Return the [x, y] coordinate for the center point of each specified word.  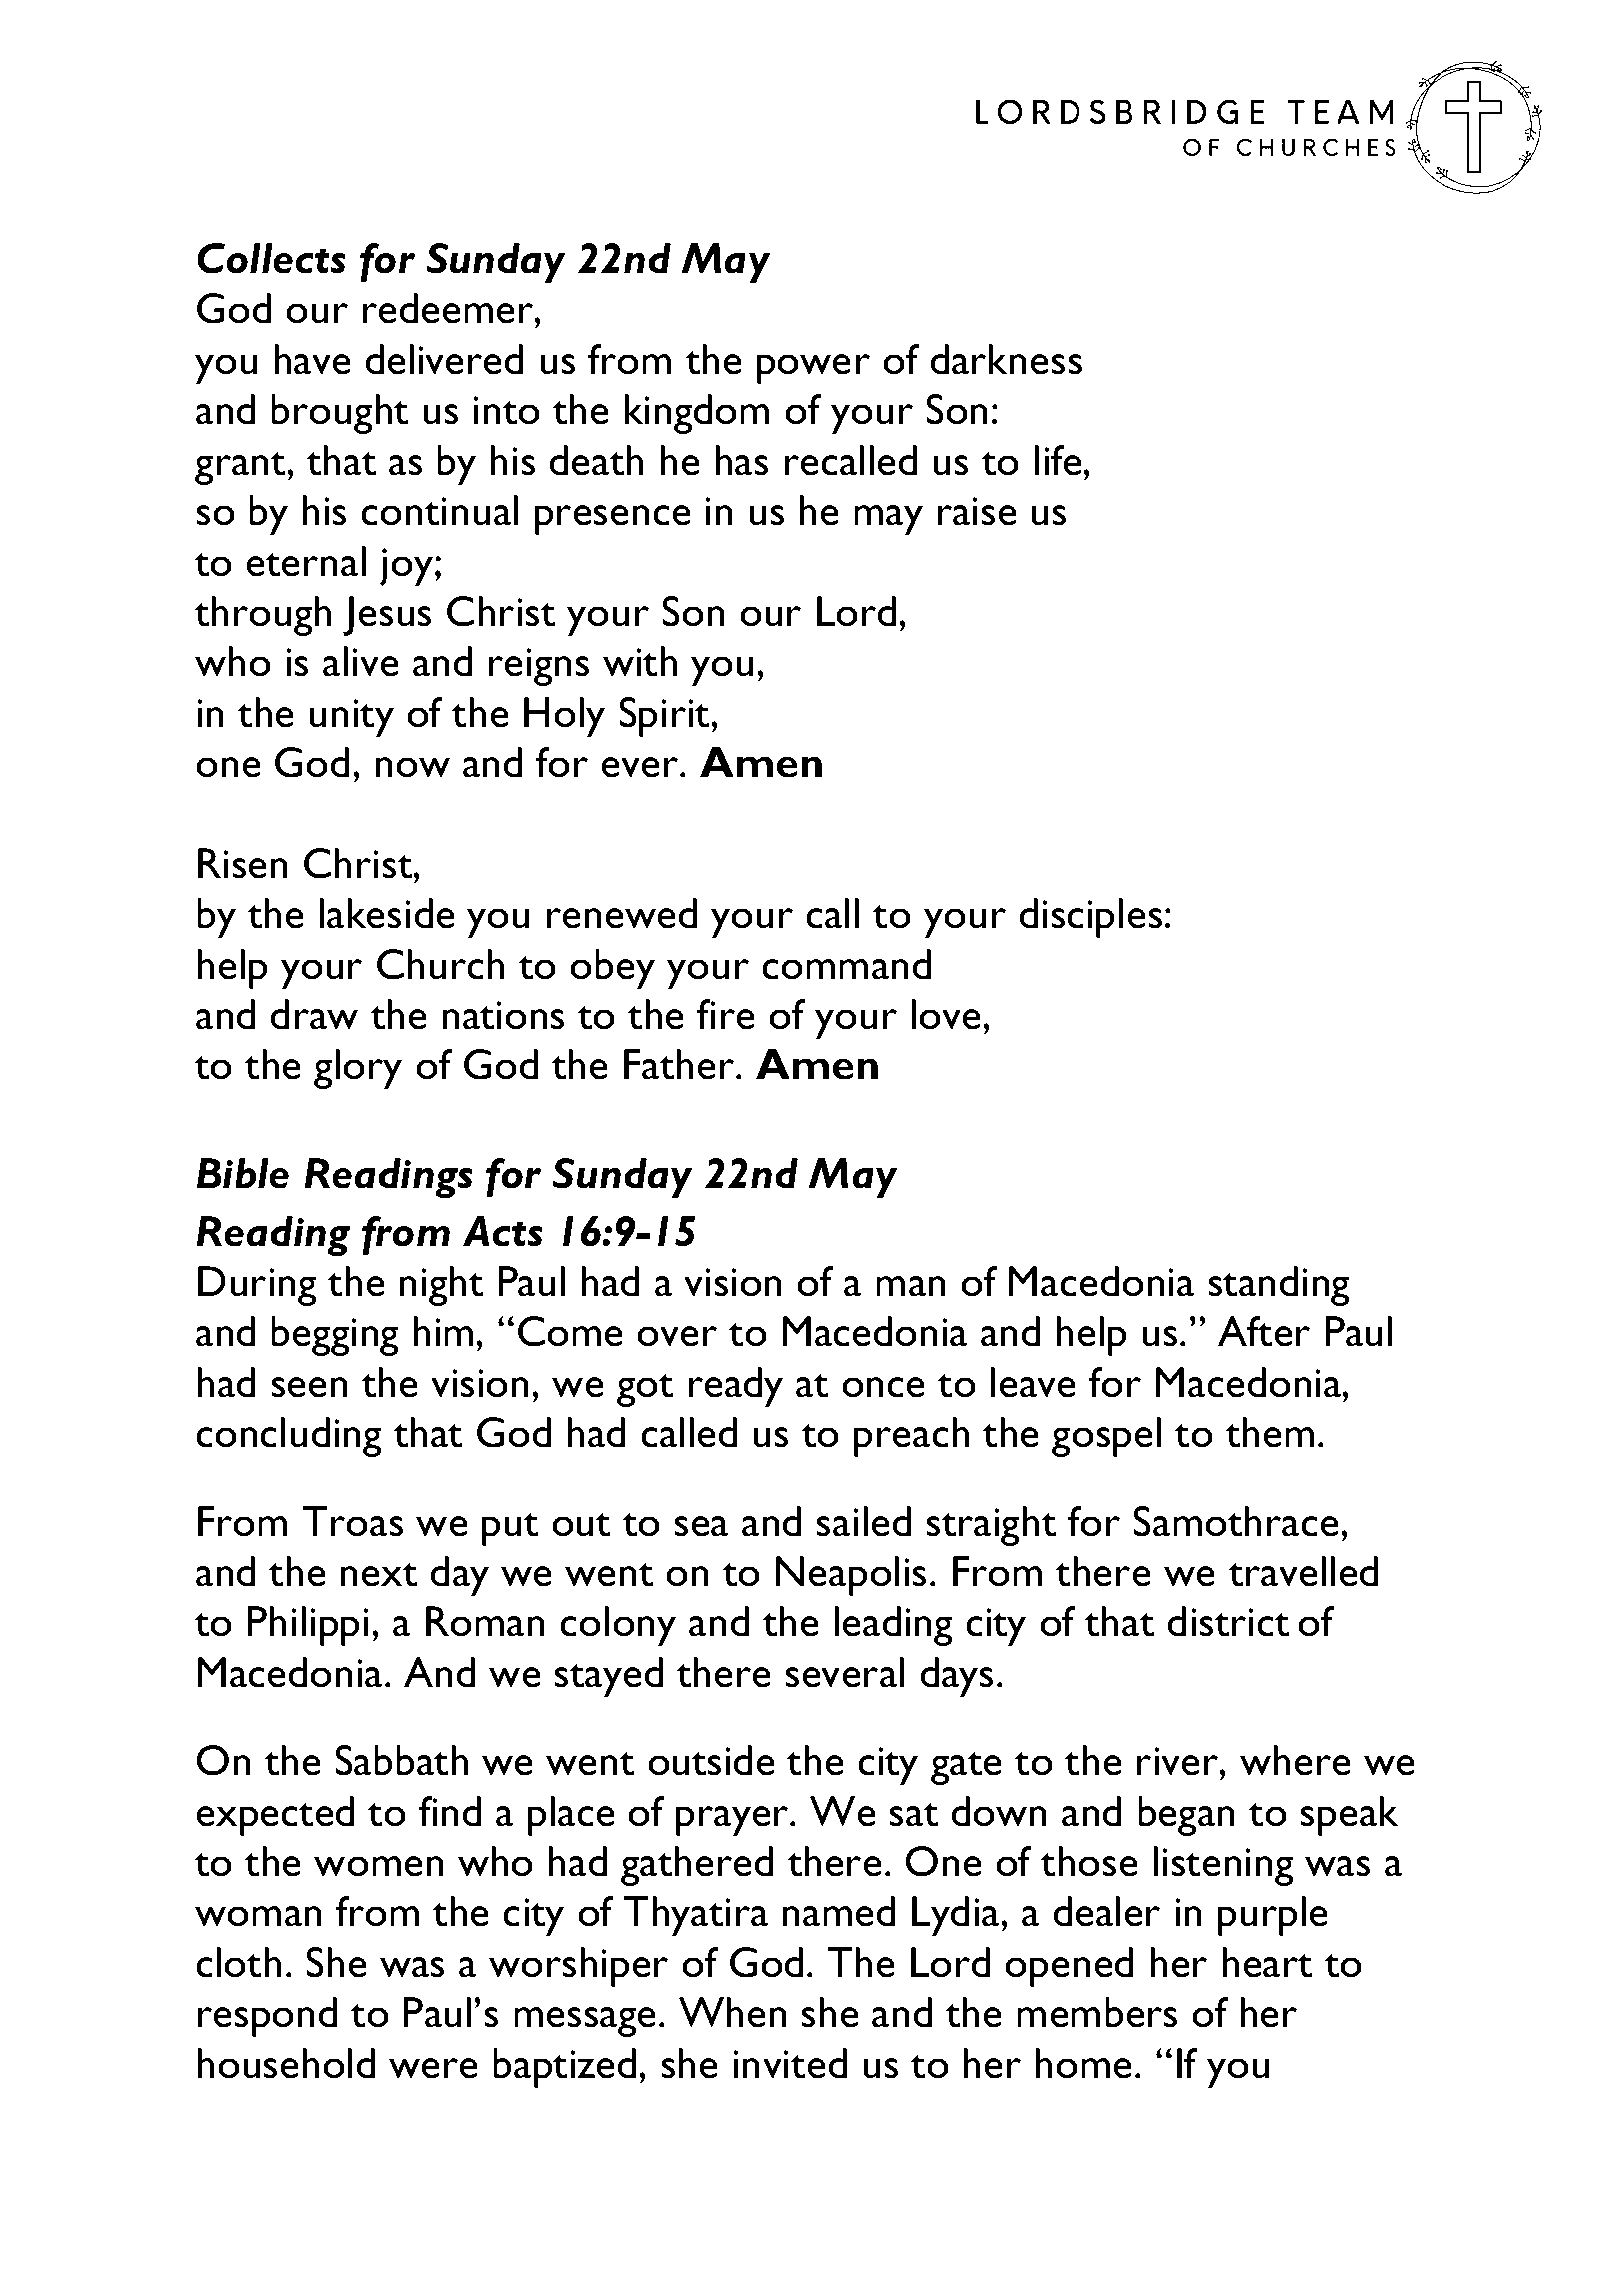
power [813, 369]
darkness [1006, 359]
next [379, 1575]
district [1229, 1621]
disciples [1091, 918]
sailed [863, 1521]
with [640, 661]
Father [680, 1064]
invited [790, 2063]
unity [351, 718]
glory [358, 1069]
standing [1279, 1286]
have [312, 359]
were [433, 2068]
